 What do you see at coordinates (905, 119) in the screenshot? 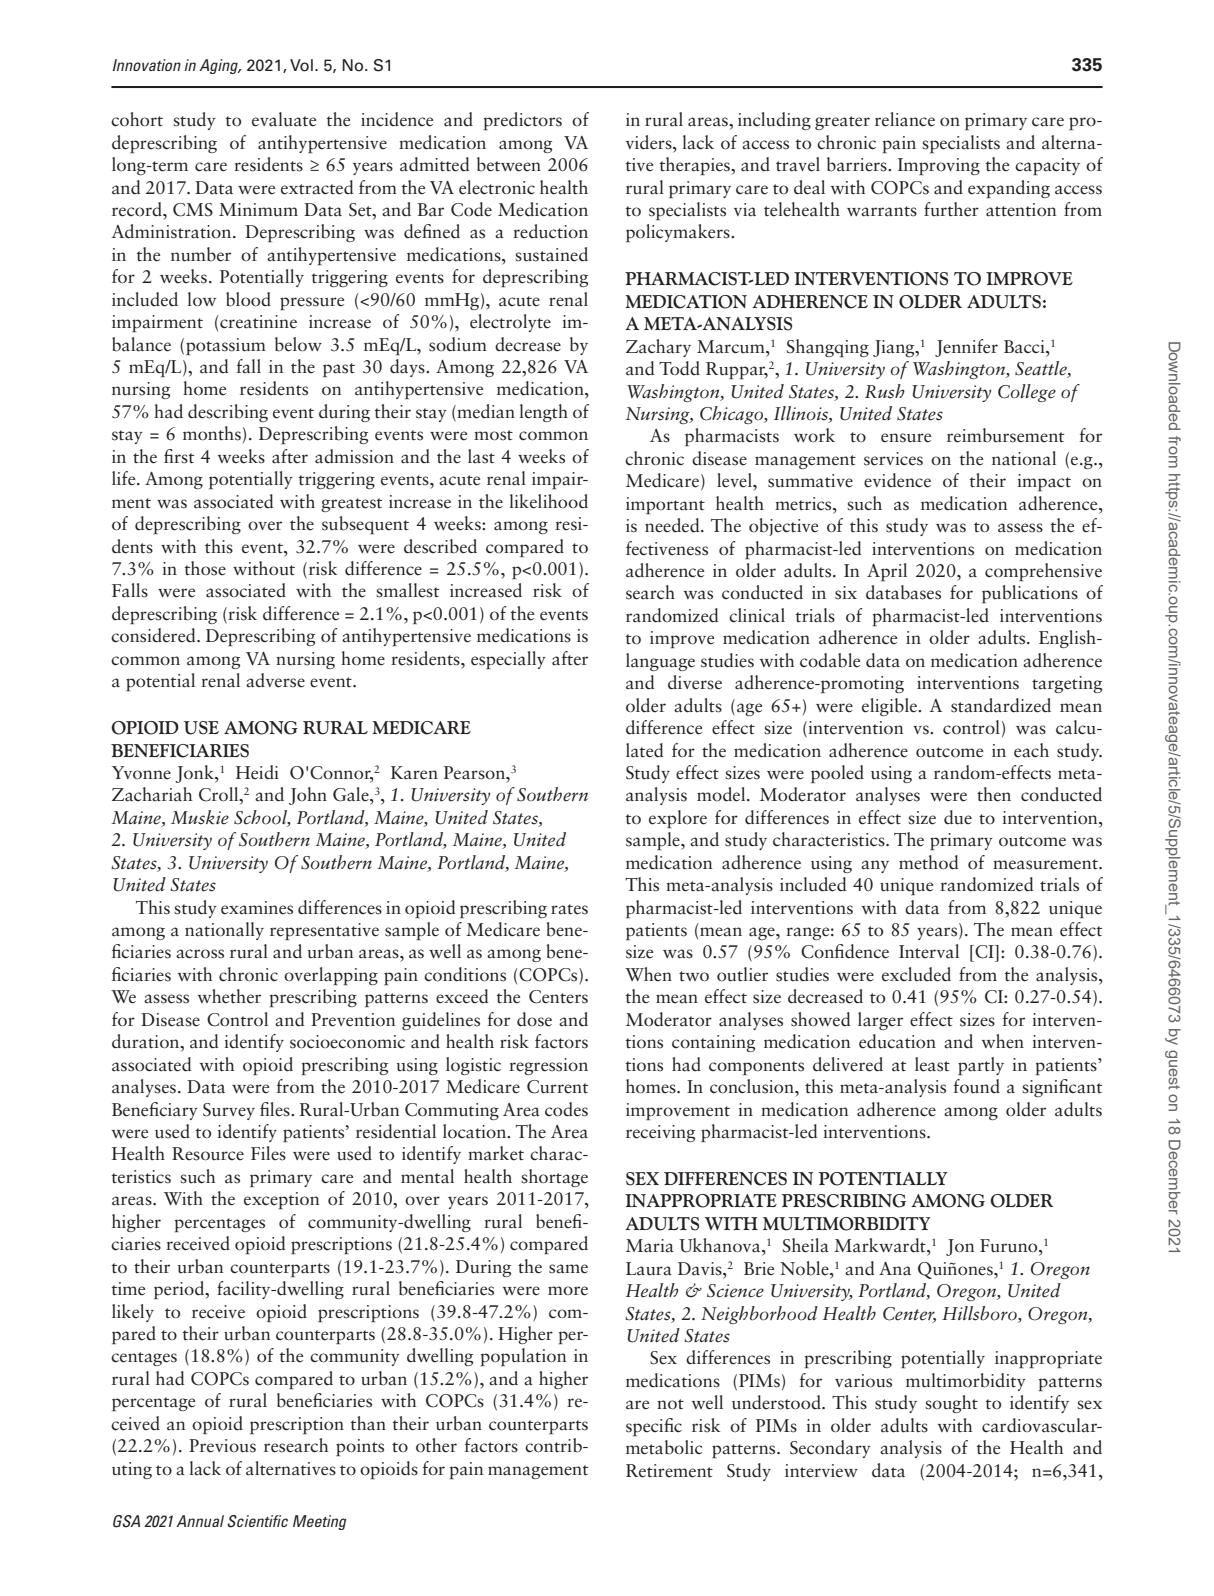
I see `reliance` at bounding box center [905, 119].
